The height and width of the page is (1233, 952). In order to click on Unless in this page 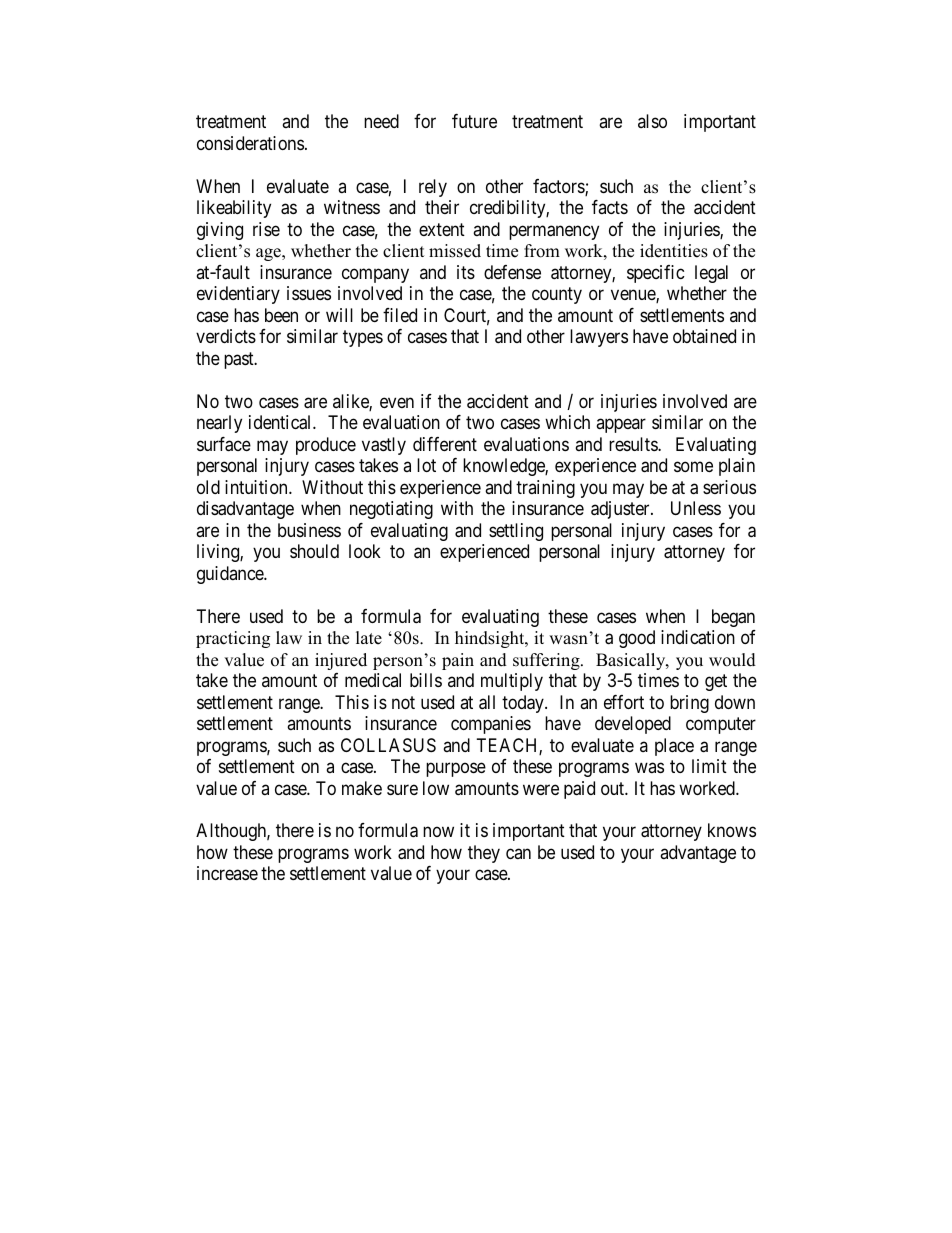, I will do `click(696, 508)`.
